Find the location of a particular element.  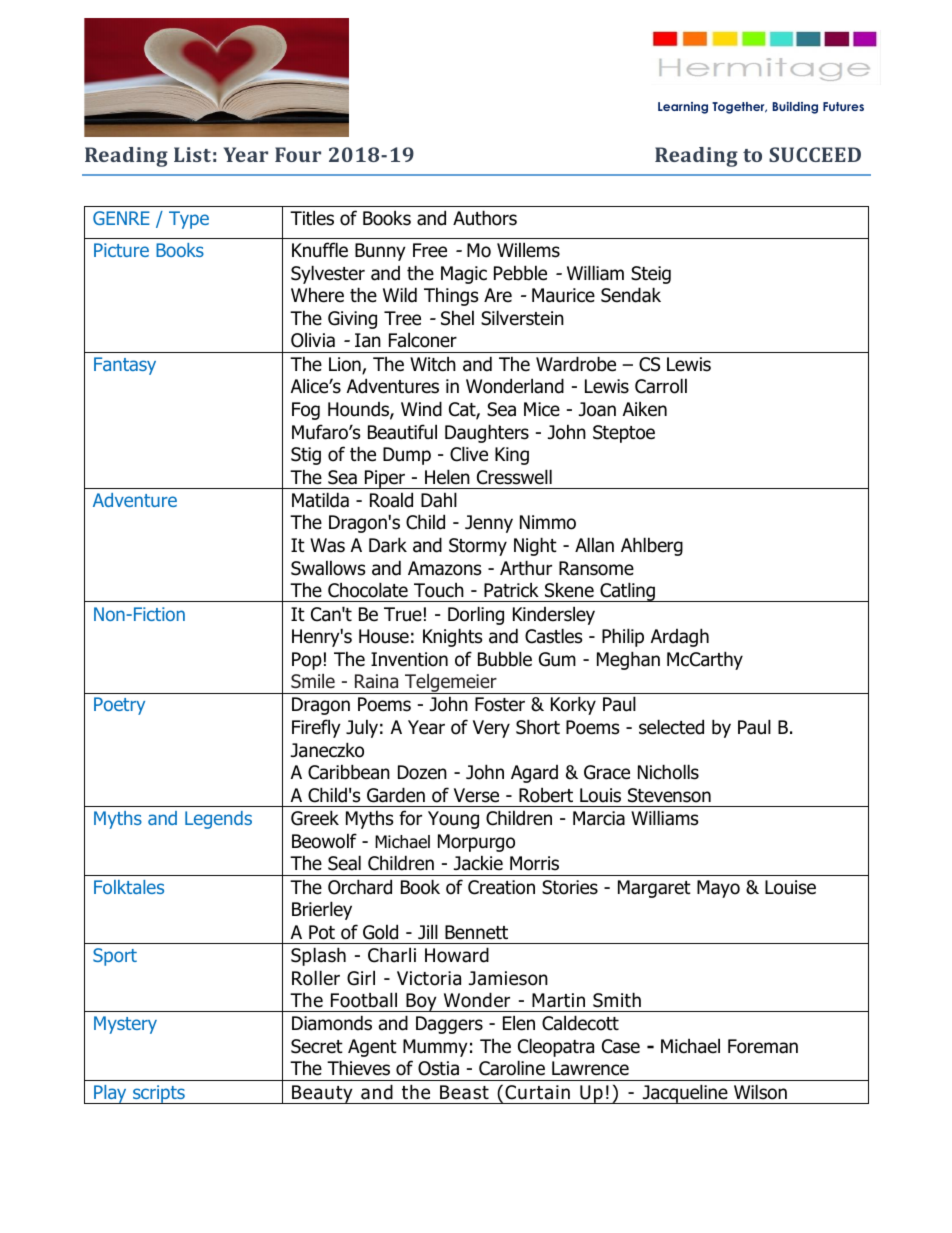

scripts is located at coordinates (159, 1094).
